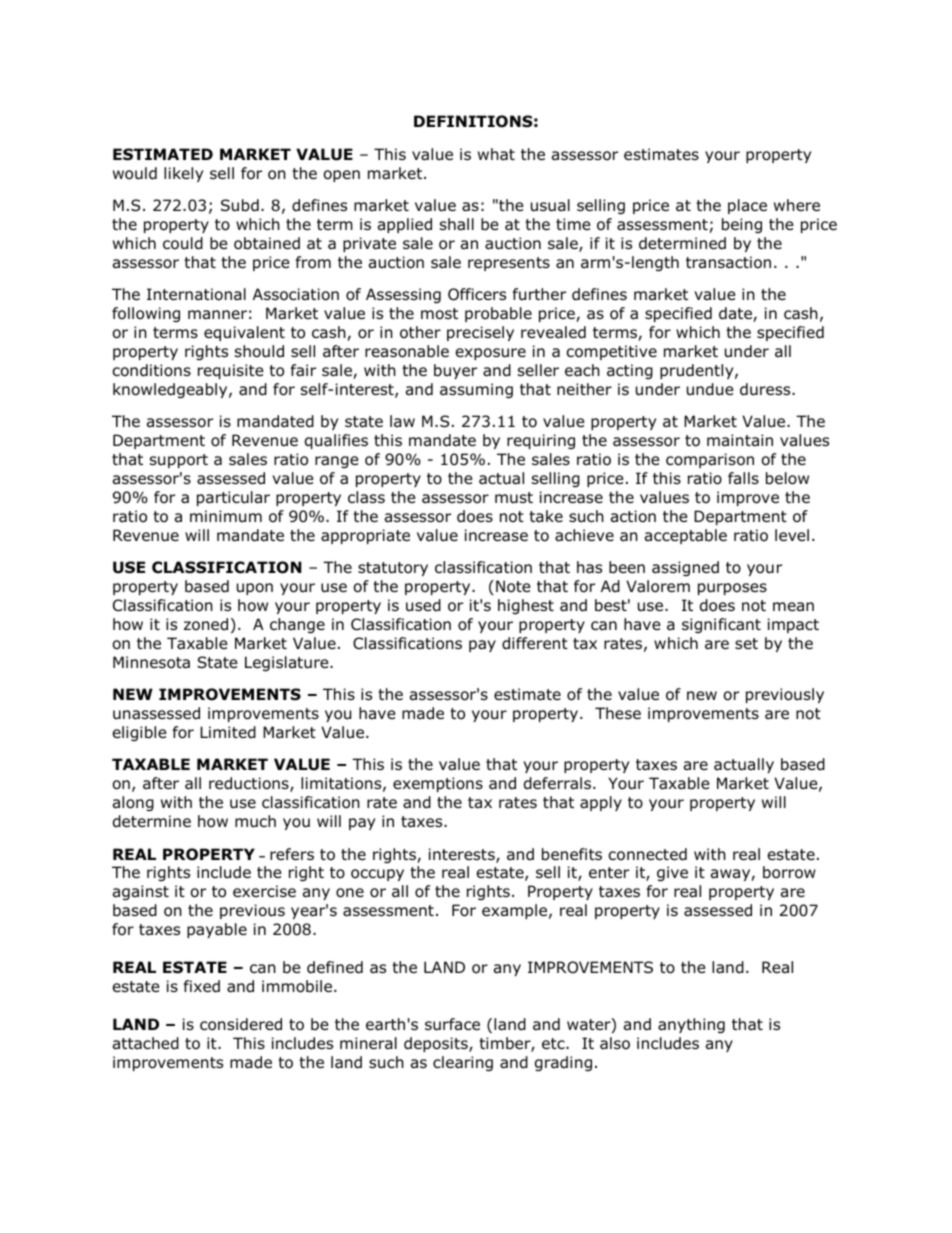 This screenshot has height=1233, width=952. What do you see at coordinates (423, 605) in the screenshot?
I see `used` at bounding box center [423, 605].
